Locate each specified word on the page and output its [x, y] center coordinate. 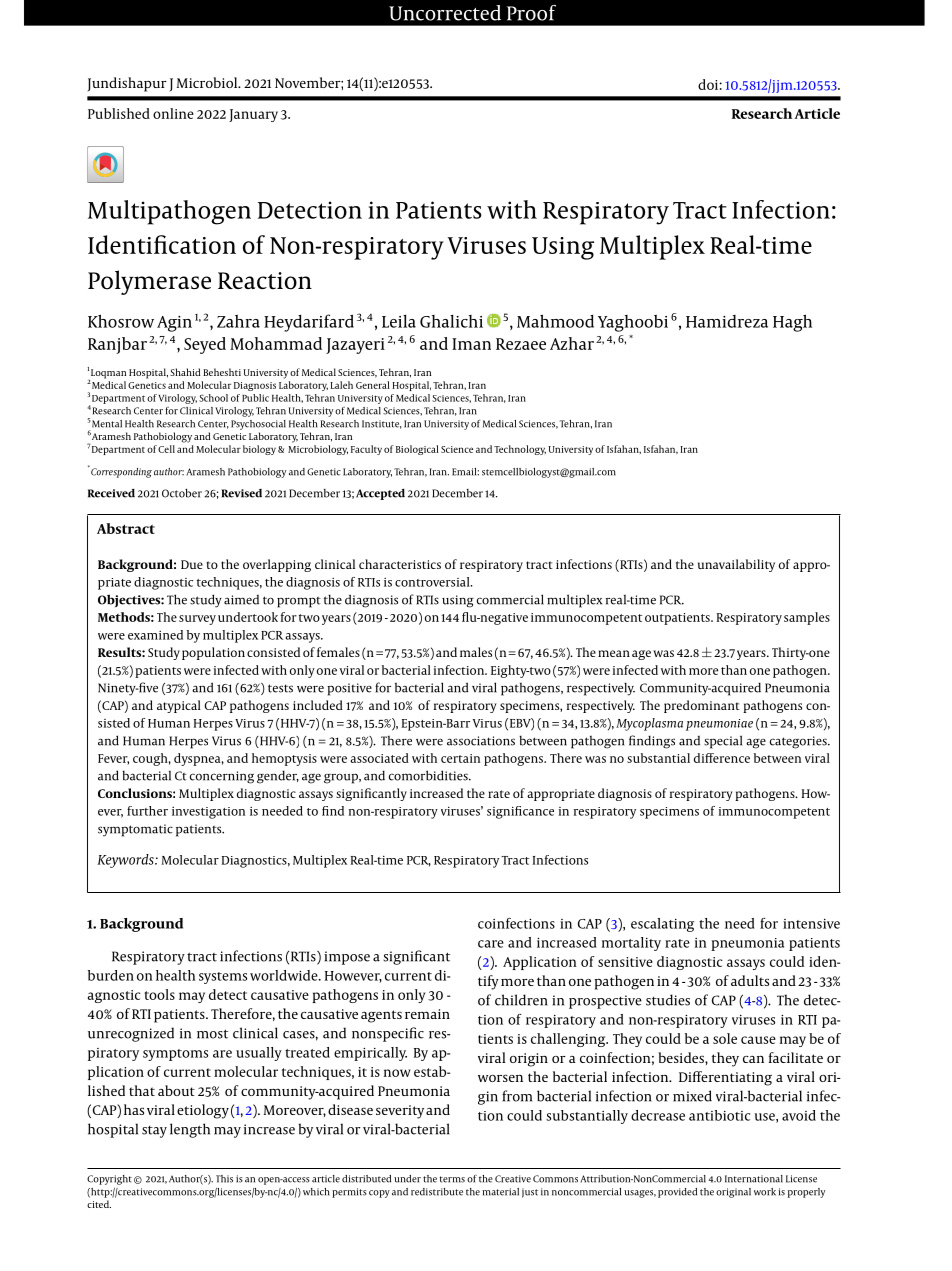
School [213, 398]
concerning [222, 777]
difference [722, 758]
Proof [531, 13]
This [224, 1179]
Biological [417, 450]
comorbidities [429, 775]
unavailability [736, 565]
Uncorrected [445, 13]
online [173, 113]
